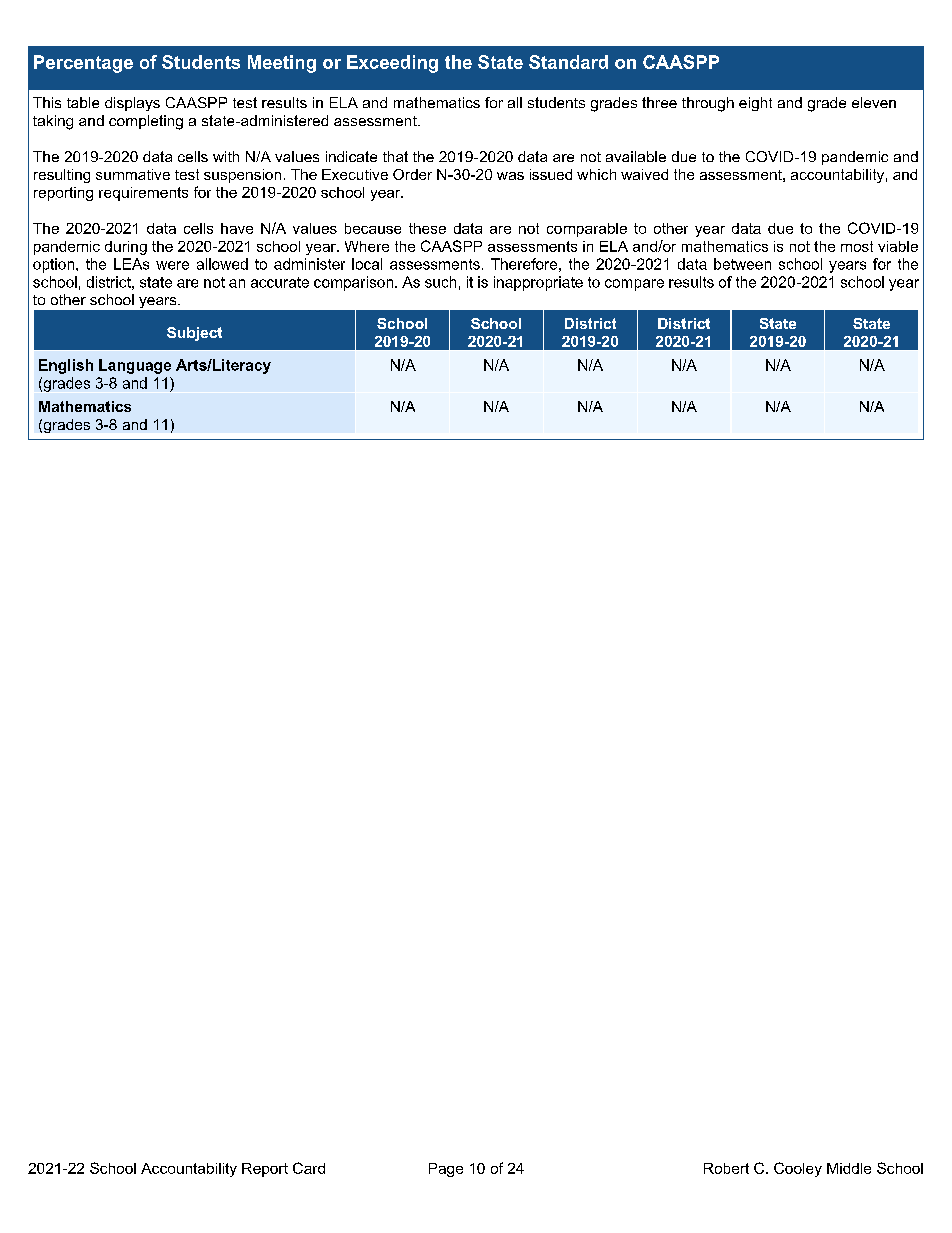 The height and width of the document is (1233, 952). Describe the element at coordinates (510, 176) in the document. I see `was` at that location.
